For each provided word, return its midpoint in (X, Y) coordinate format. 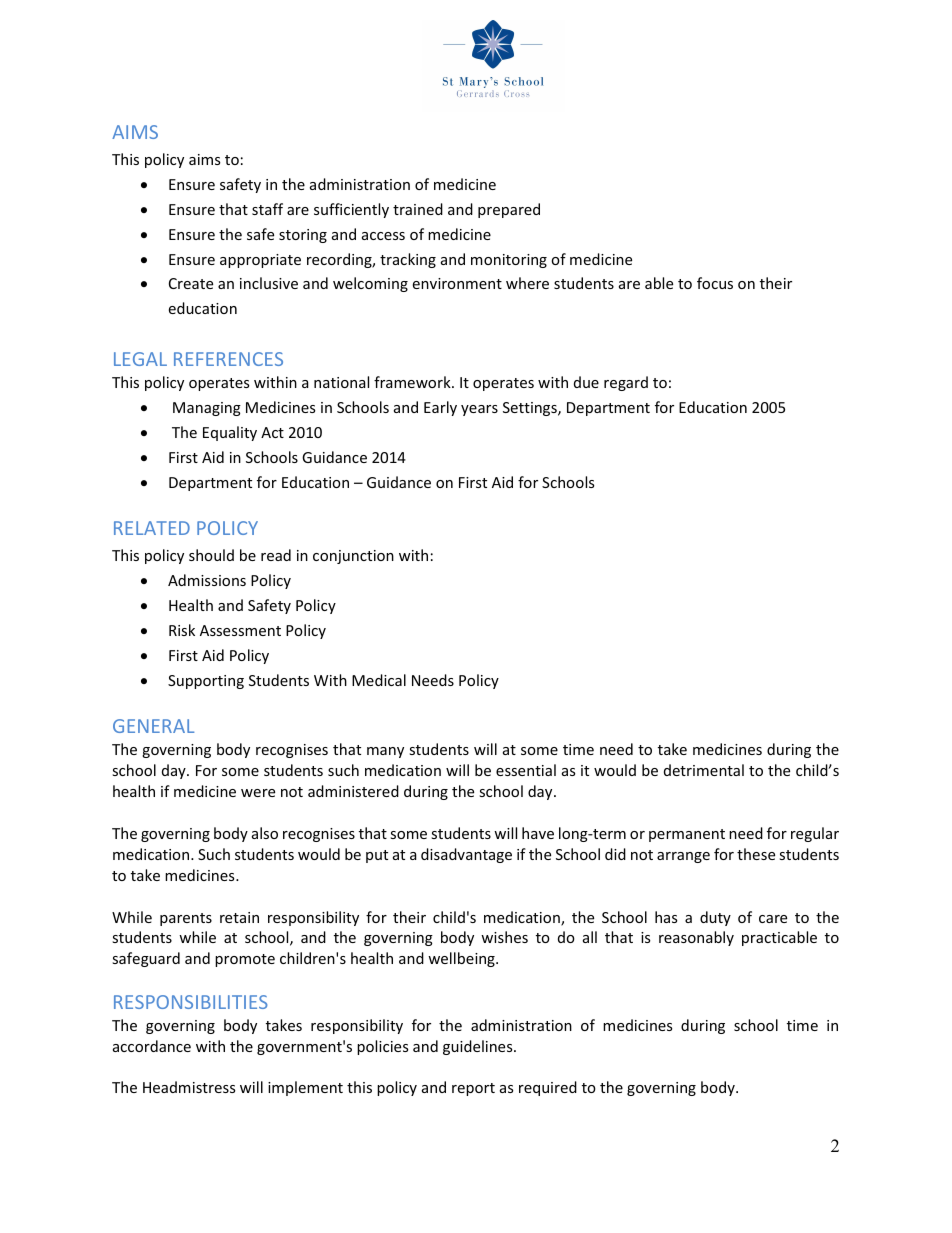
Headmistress (189, 1087)
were (258, 793)
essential (526, 770)
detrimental (704, 770)
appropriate (260, 261)
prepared (509, 210)
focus (715, 283)
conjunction (353, 557)
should (211, 555)
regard (626, 383)
